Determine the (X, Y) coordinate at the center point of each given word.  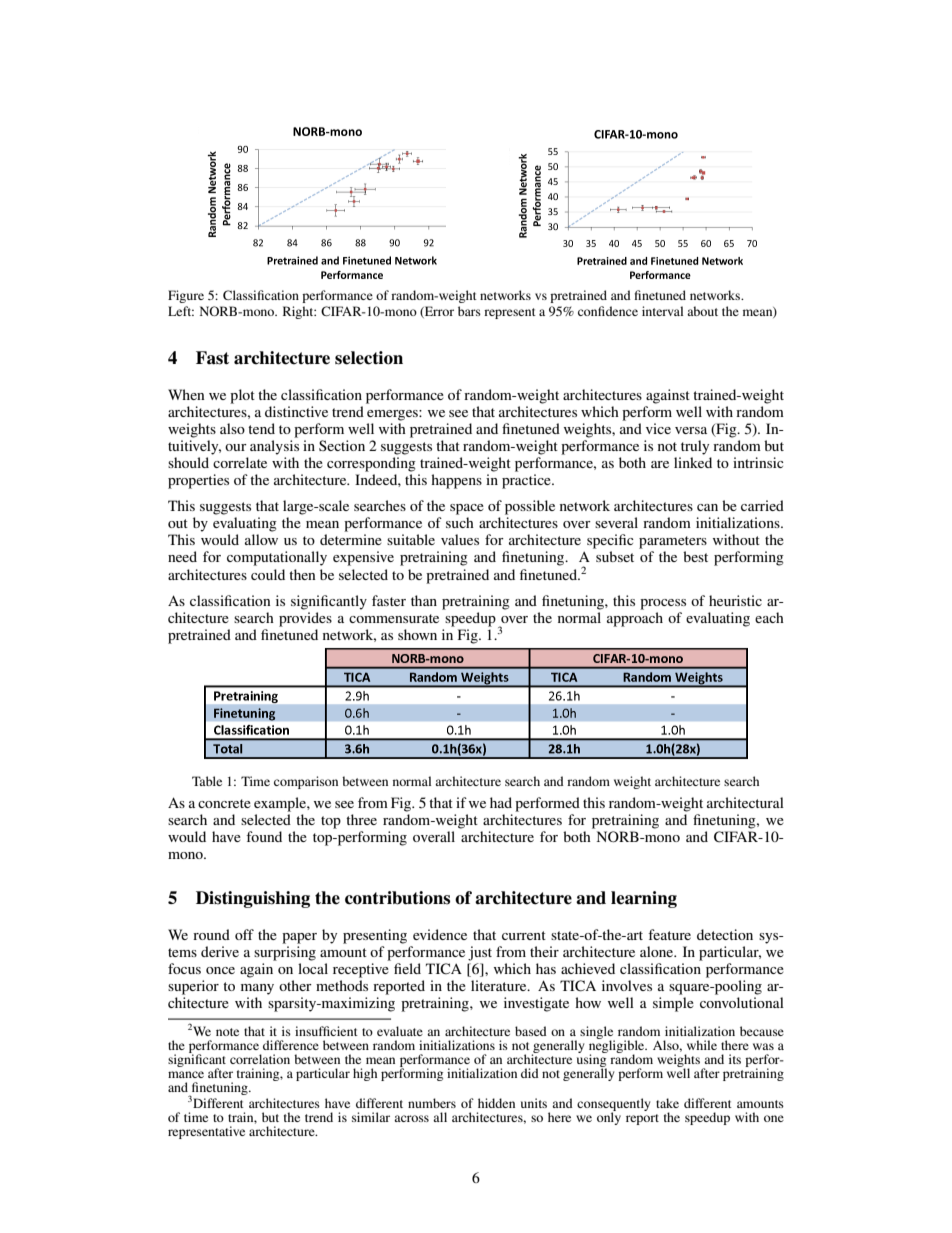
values (460, 539)
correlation (260, 1059)
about (702, 311)
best (695, 556)
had (501, 802)
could (268, 574)
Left (181, 311)
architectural (745, 802)
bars (469, 311)
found (264, 836)
